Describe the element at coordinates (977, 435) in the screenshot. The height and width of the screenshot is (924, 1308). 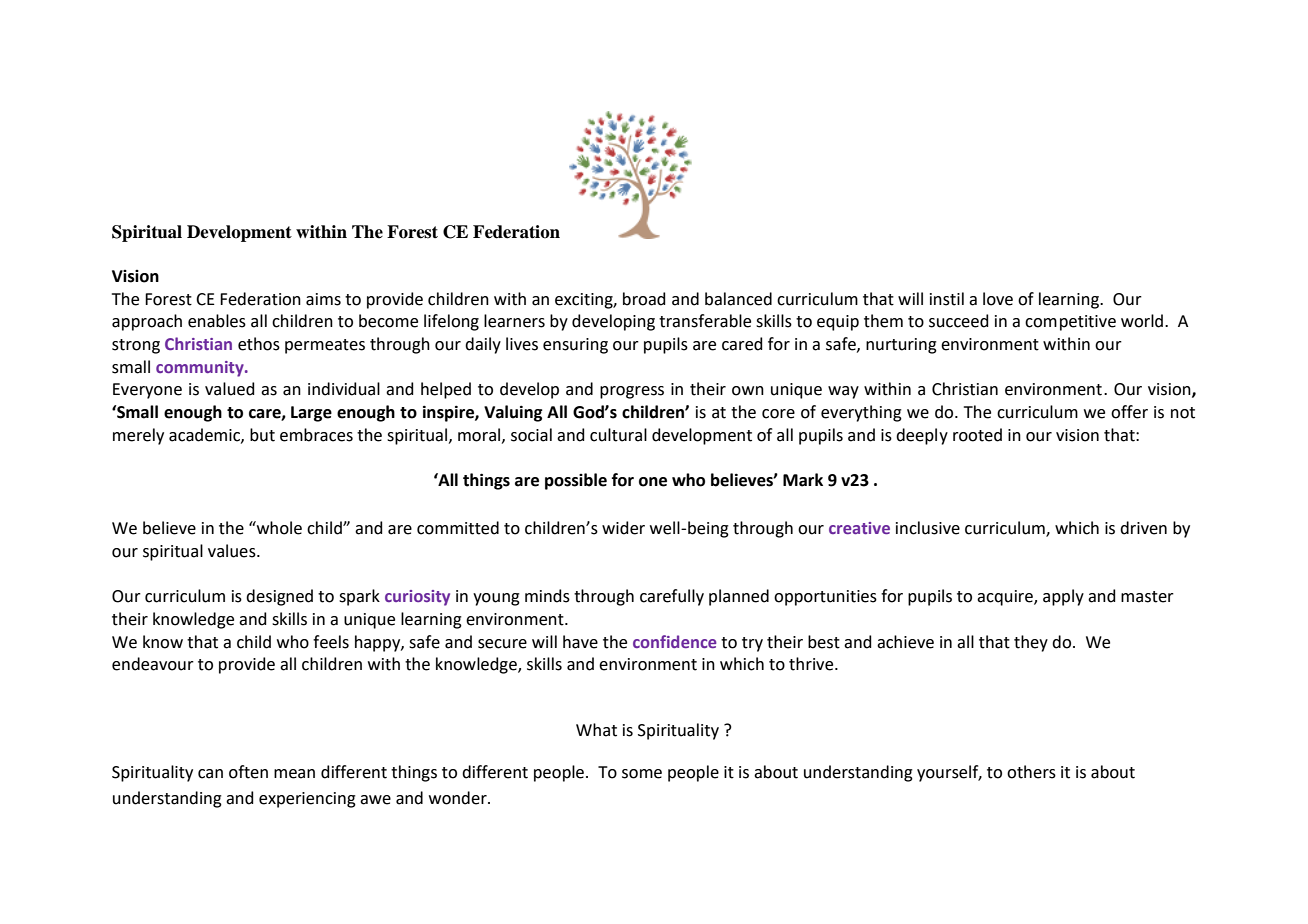
I see `rooted` at that location.
